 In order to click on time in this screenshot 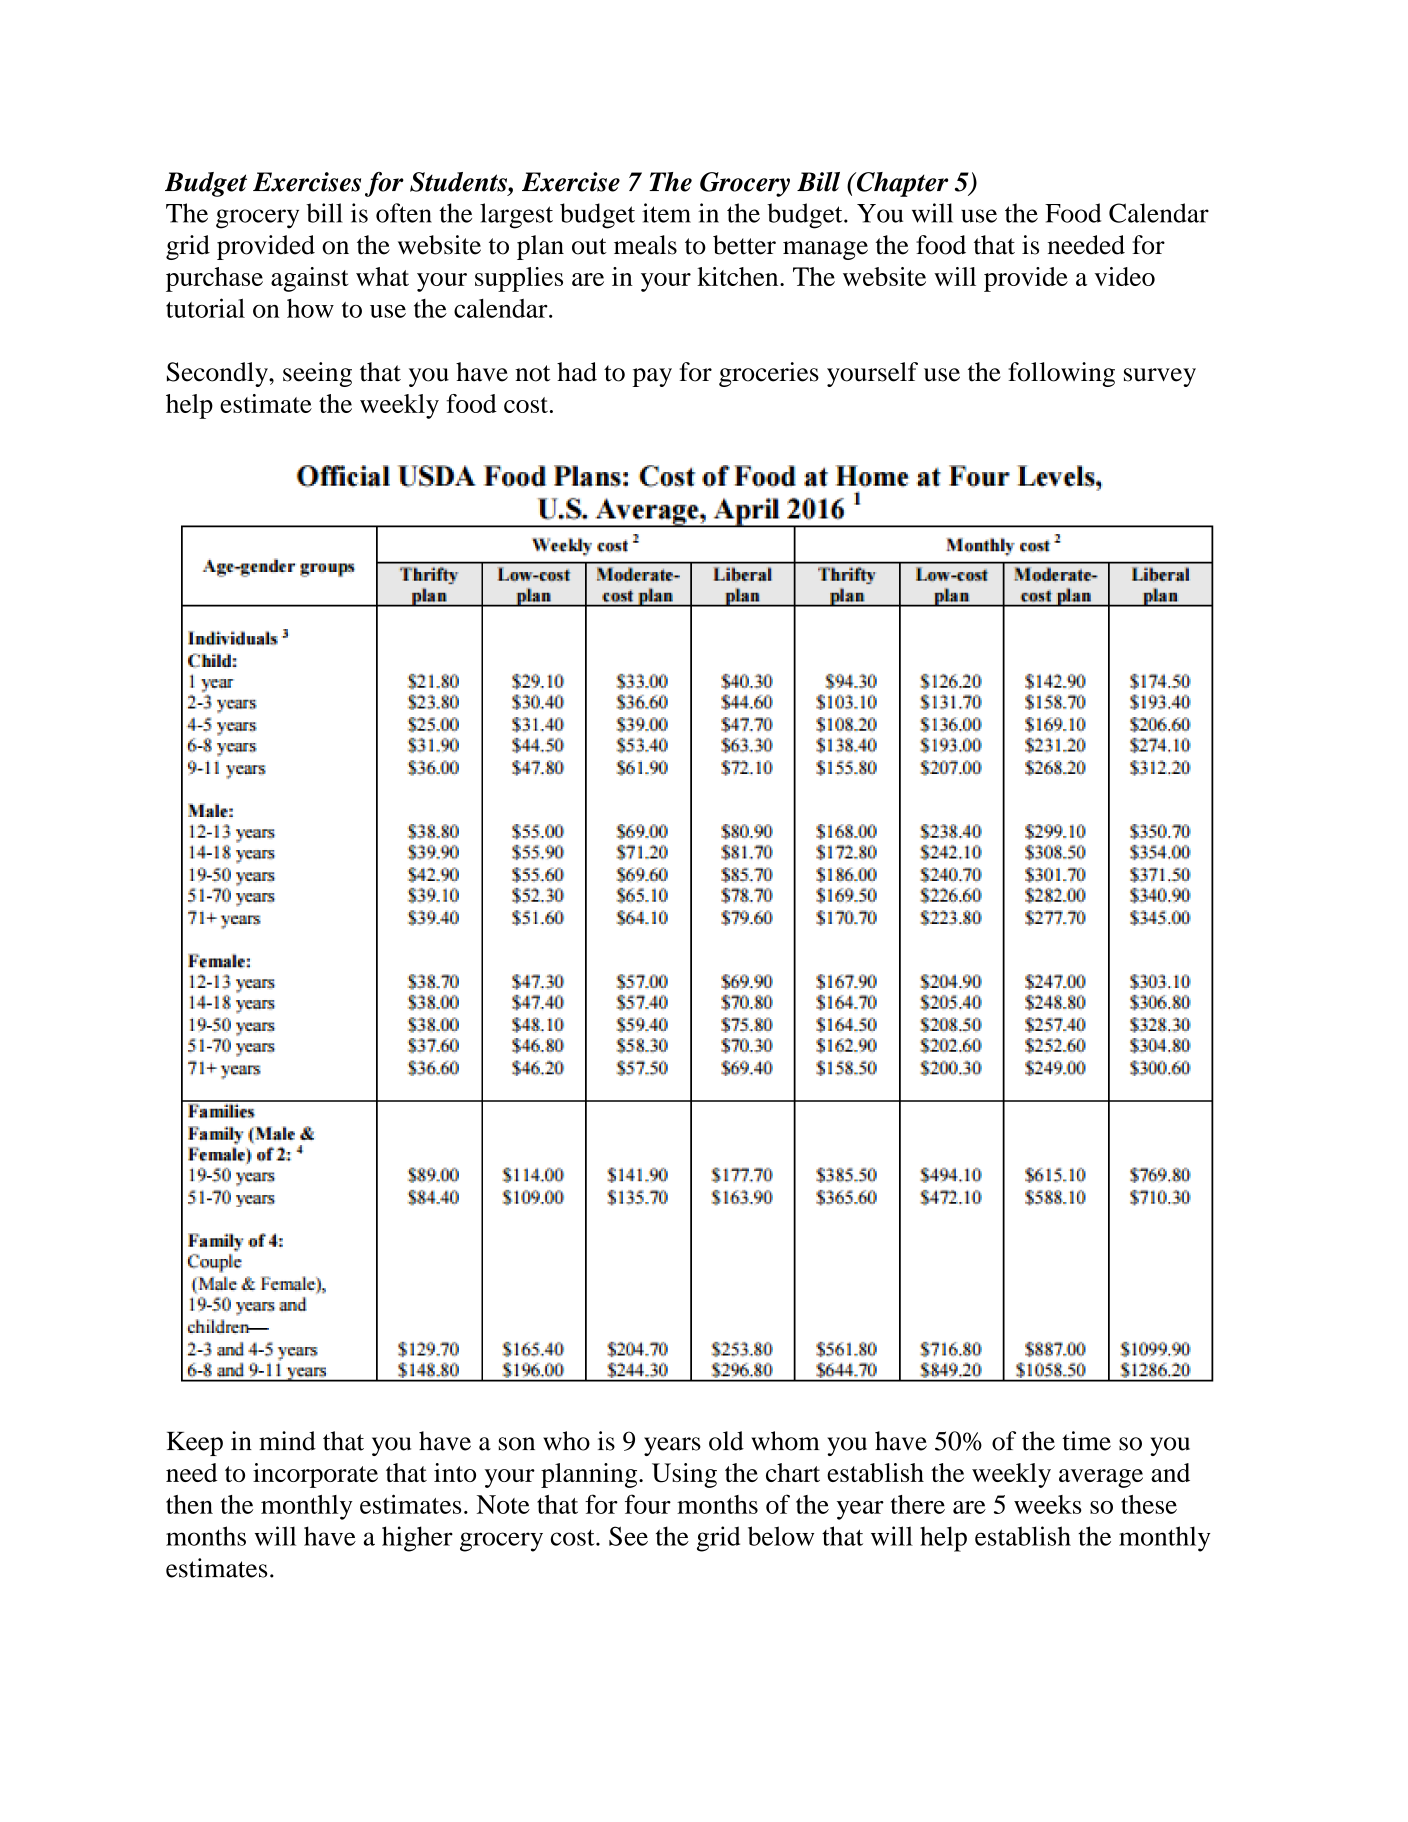, I will do `click(1086, 1441)`.
